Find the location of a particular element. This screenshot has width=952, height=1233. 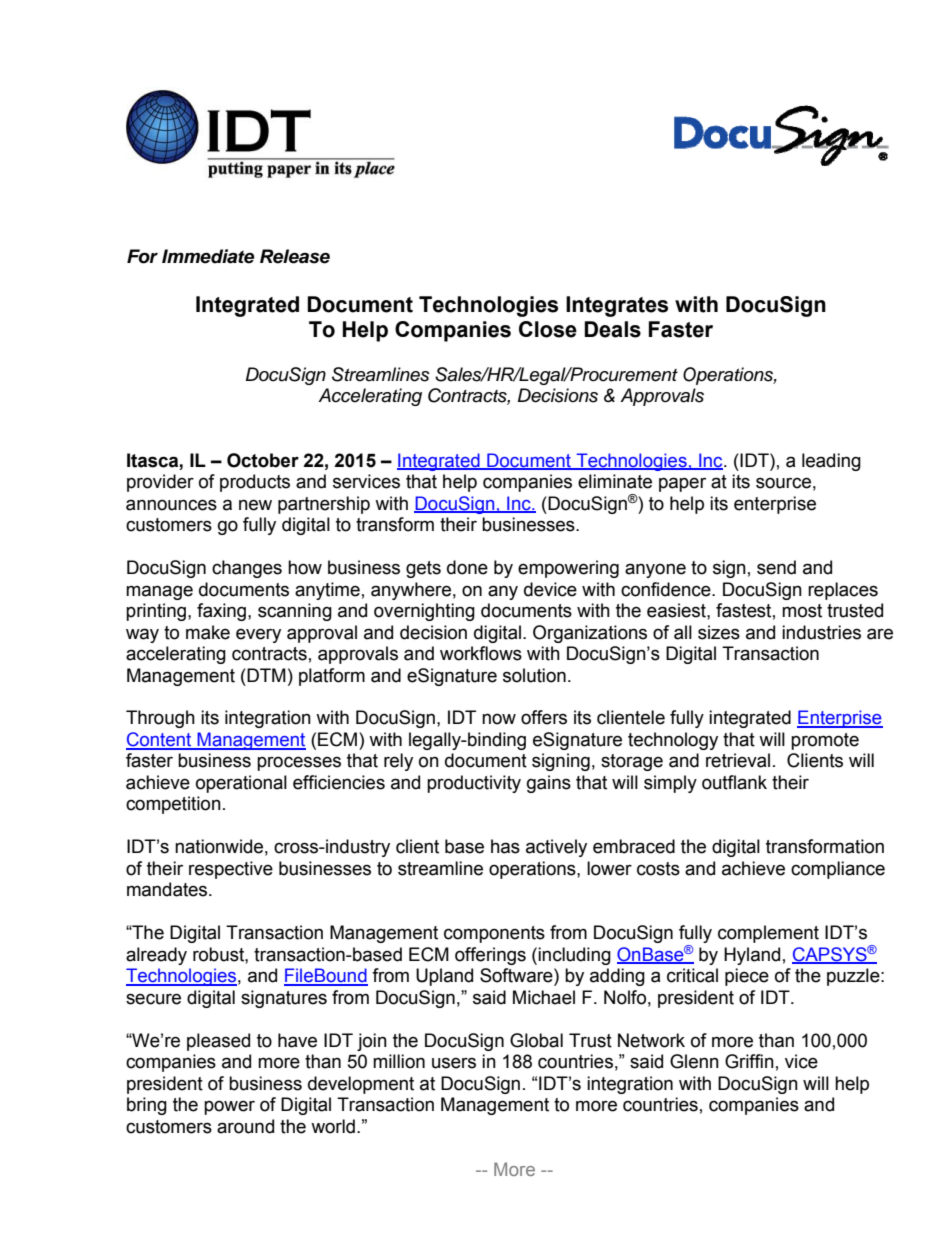

around is located at coordinates (245, 1126).
